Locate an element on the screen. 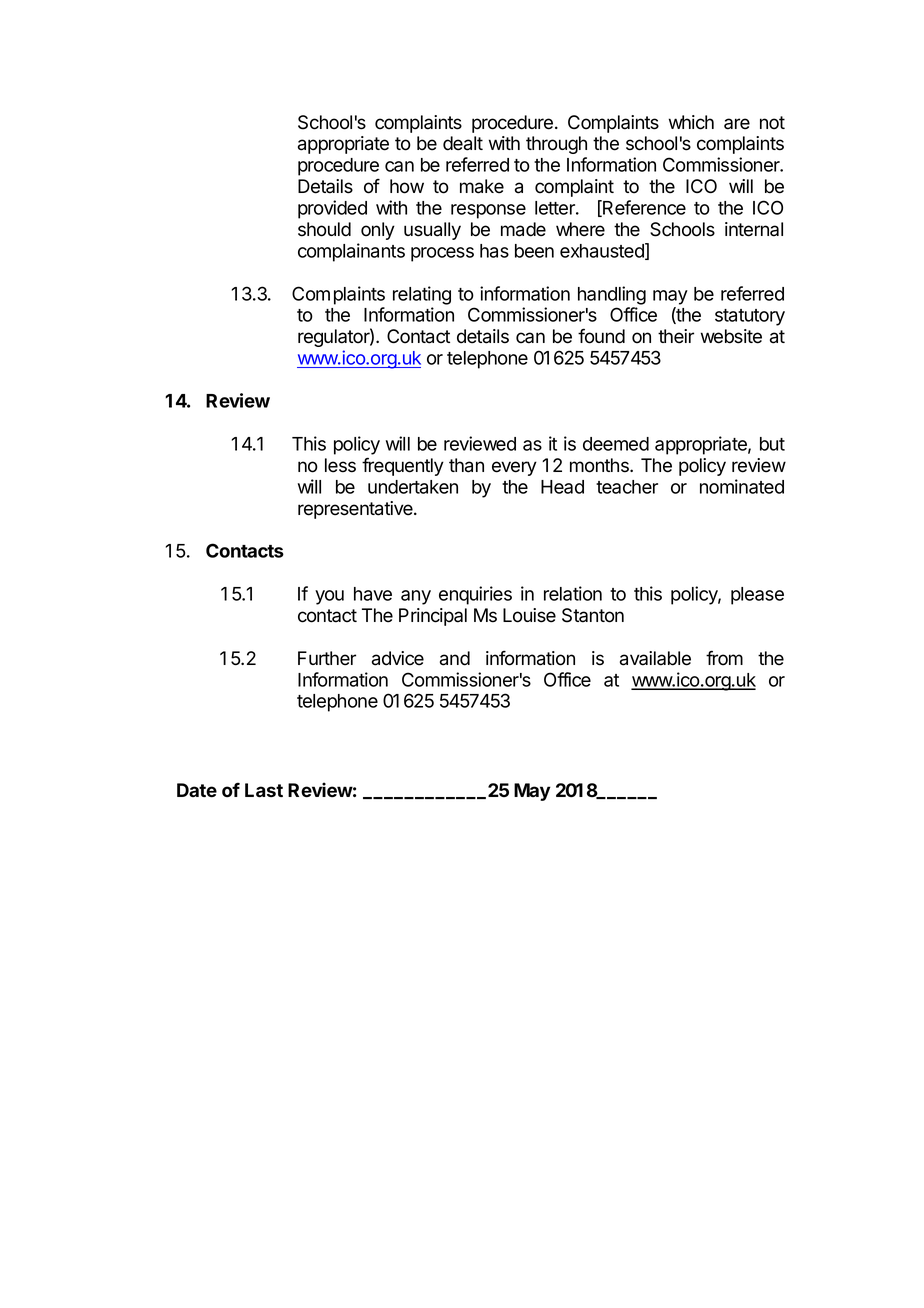  provided is located at coordinates (332, 209).
